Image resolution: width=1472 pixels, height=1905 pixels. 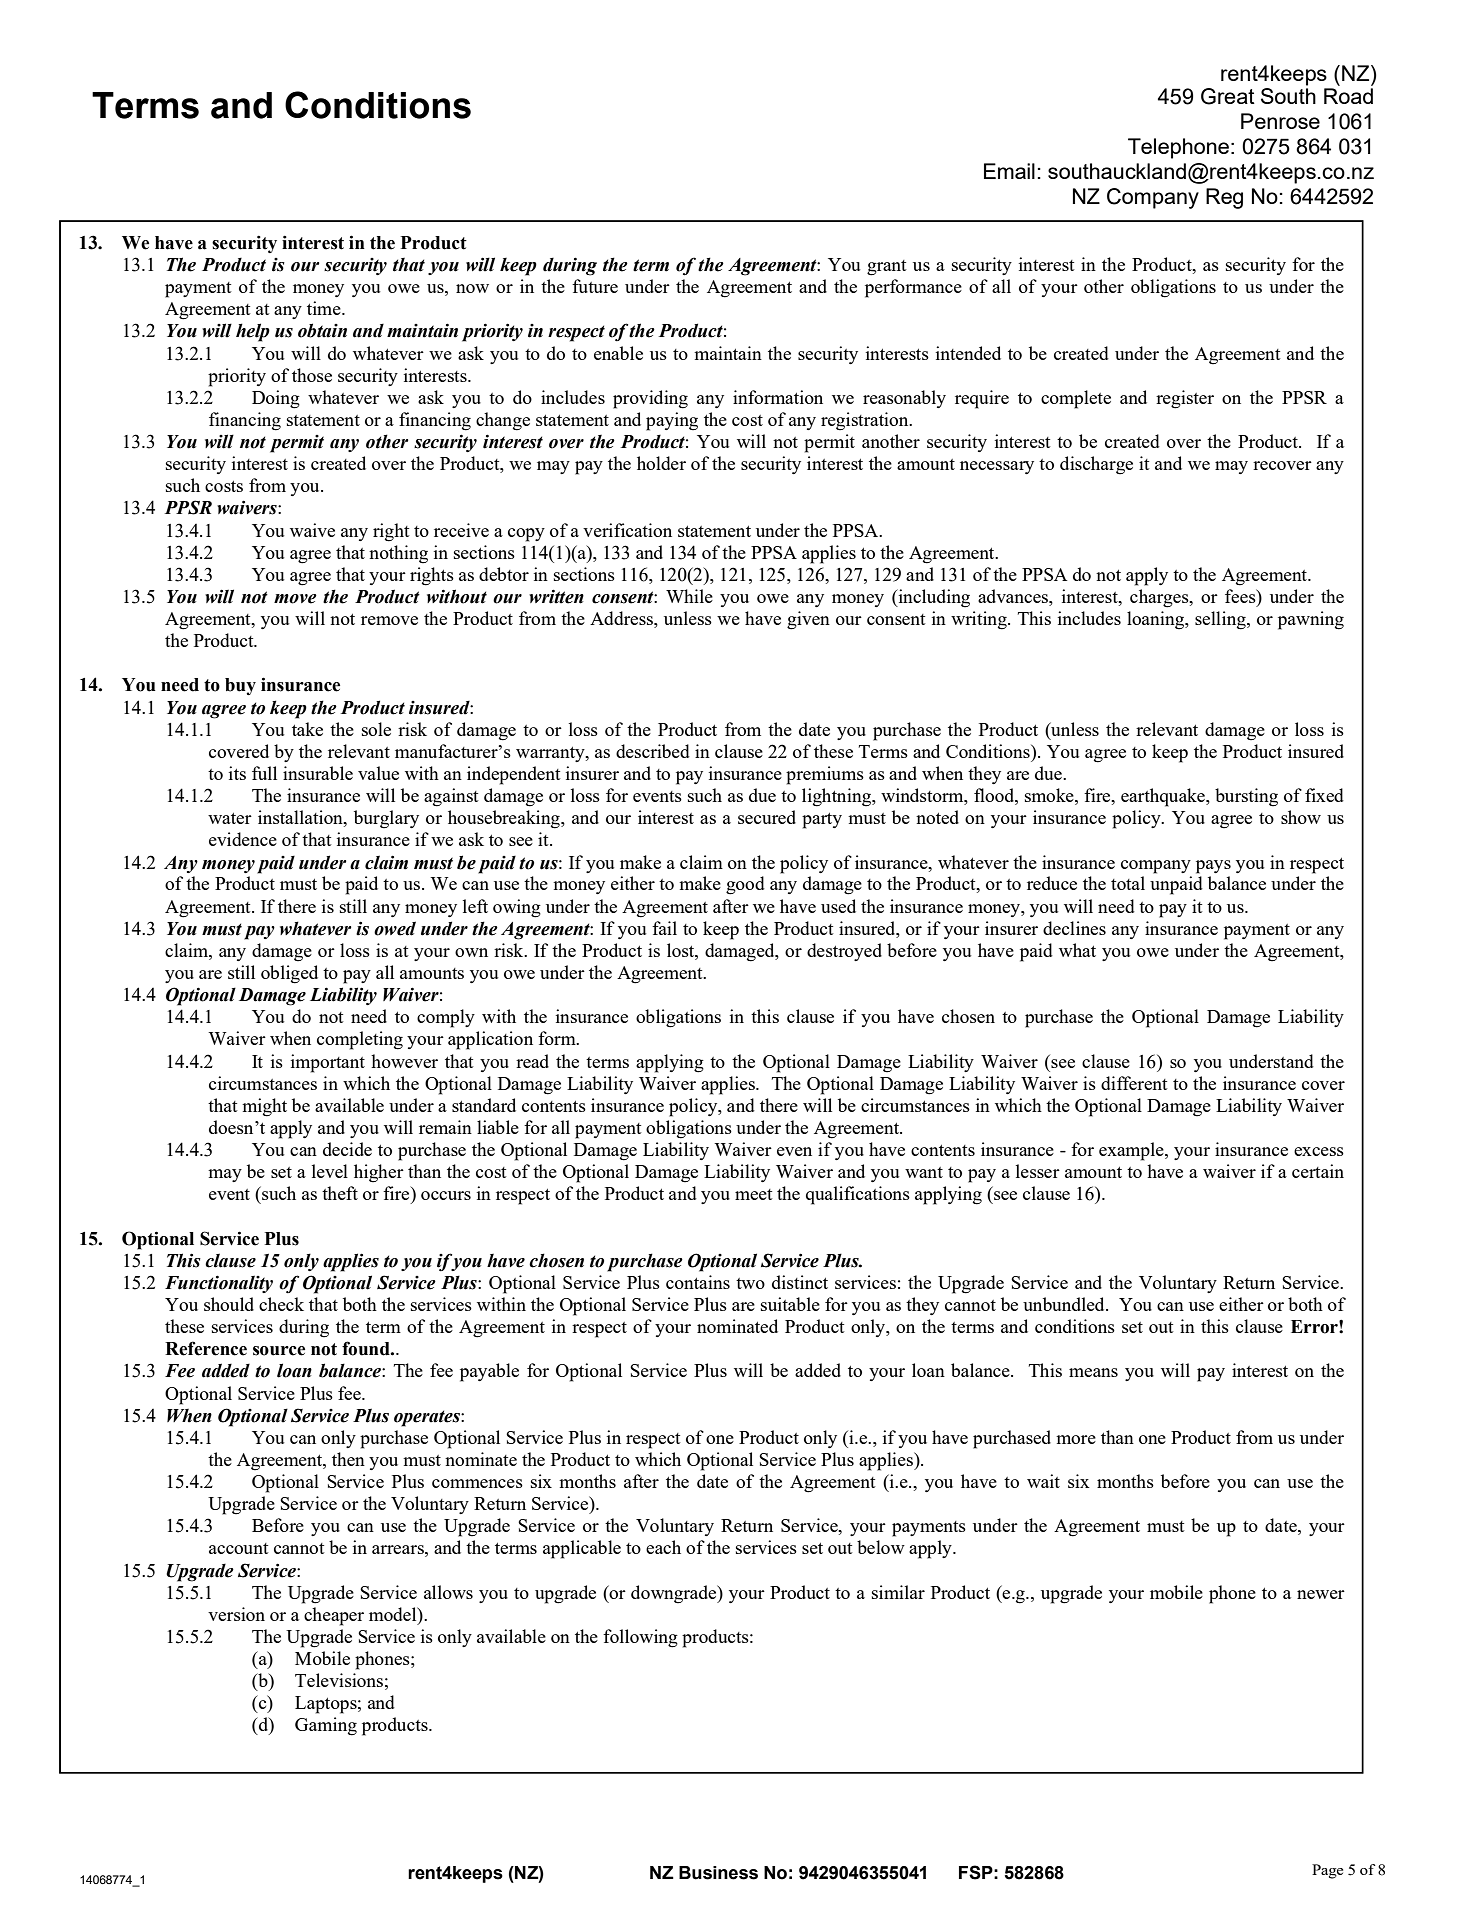 What do you see at coordinates (386, 819) in the image?
I see `burglary` at bounding box center [386, 819].
